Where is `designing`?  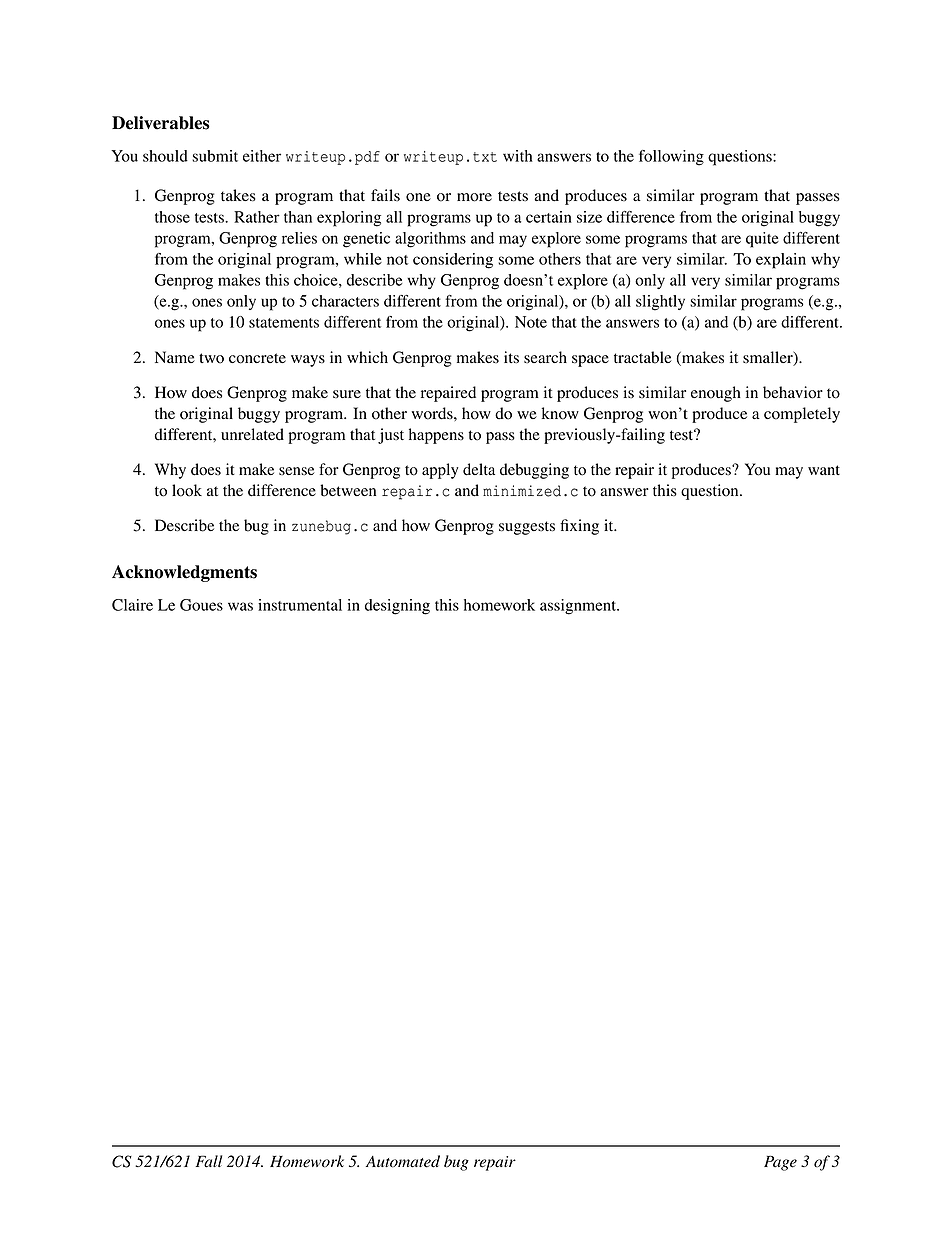 designing is located at coordinates (397, 607).
